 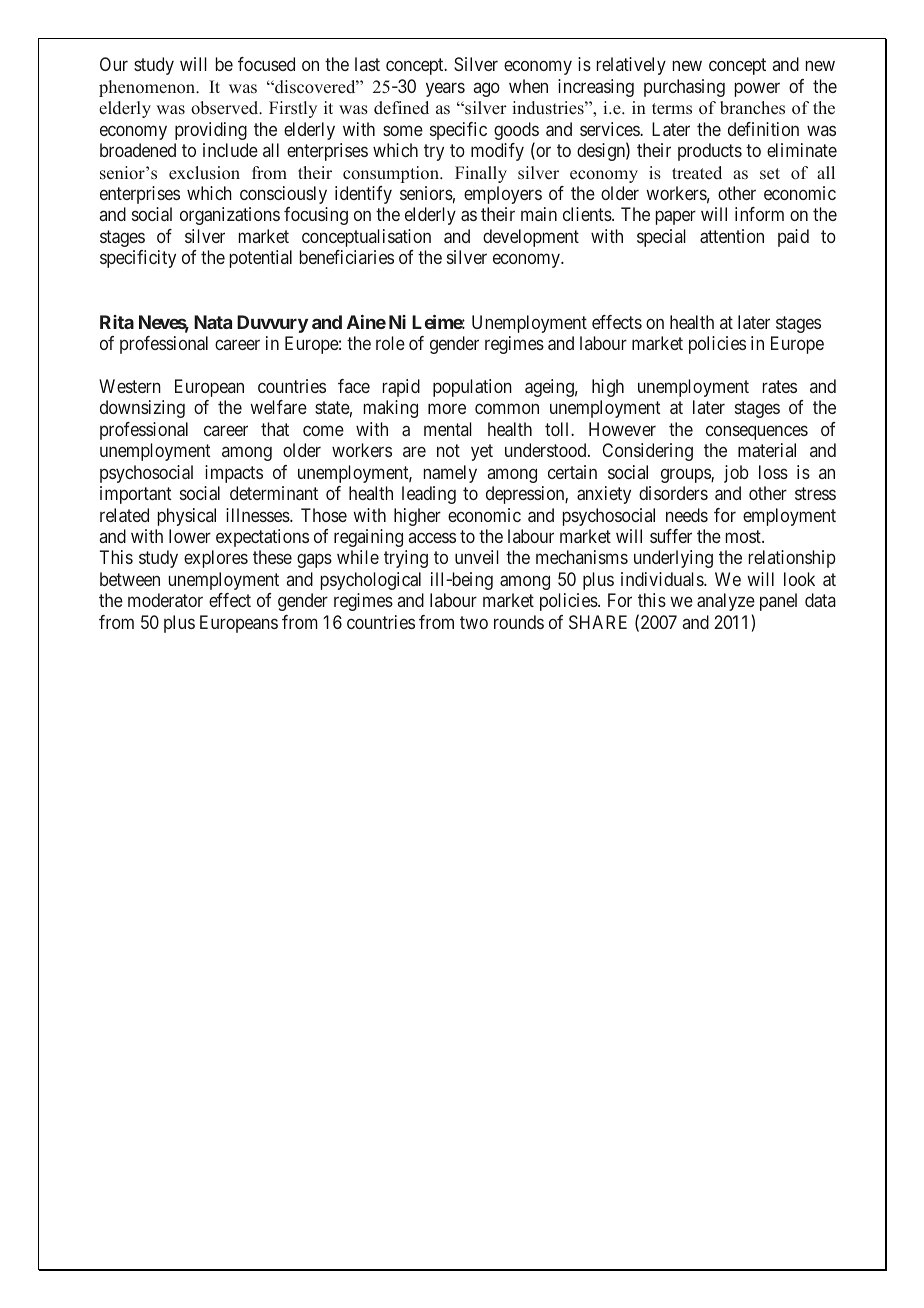 What do you see at coordinates (736, 474) in the document?
I see `job` at bounding box center [736, 474].
